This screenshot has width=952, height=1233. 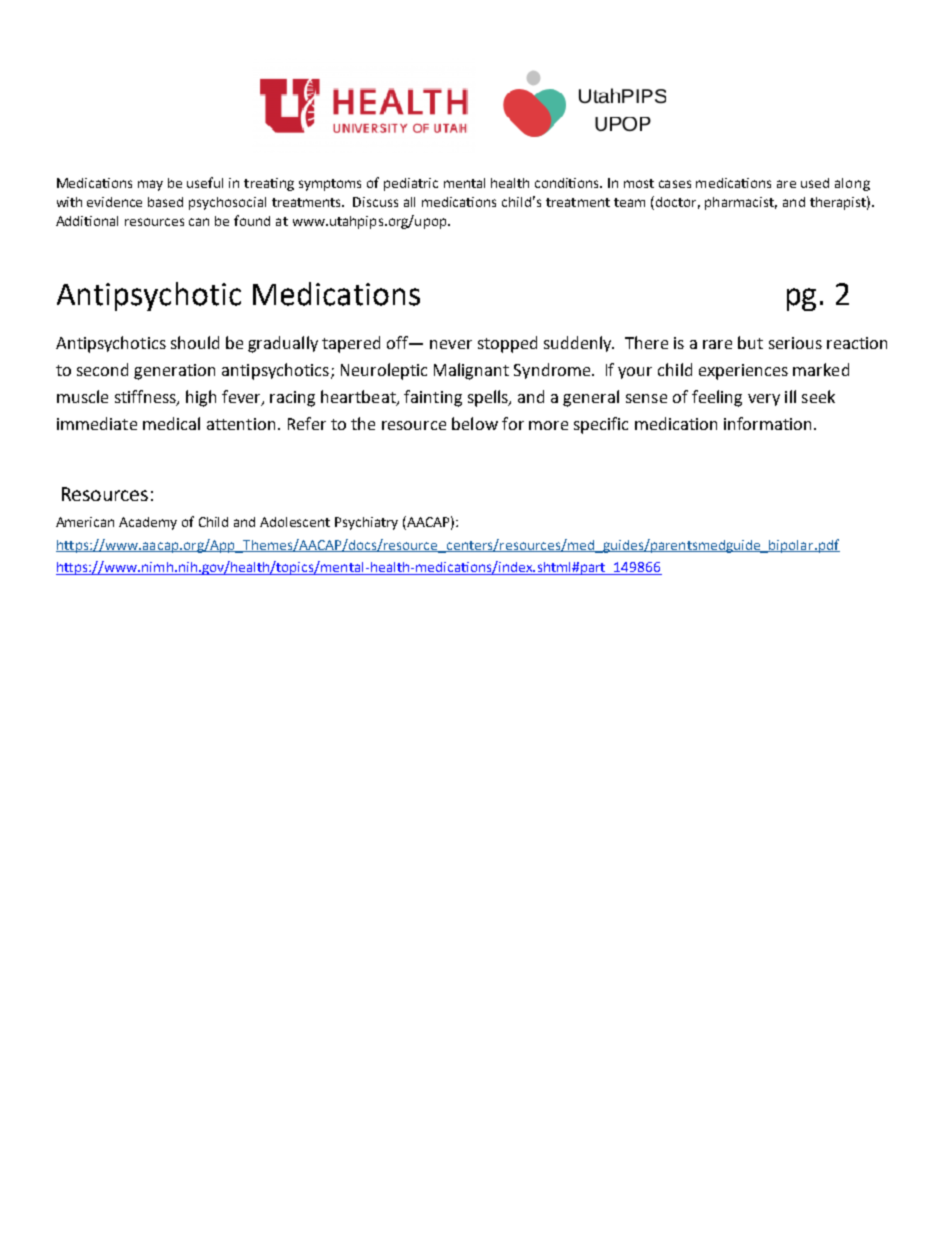 I want to click on pharmacist, so click(x=741, y=203).
